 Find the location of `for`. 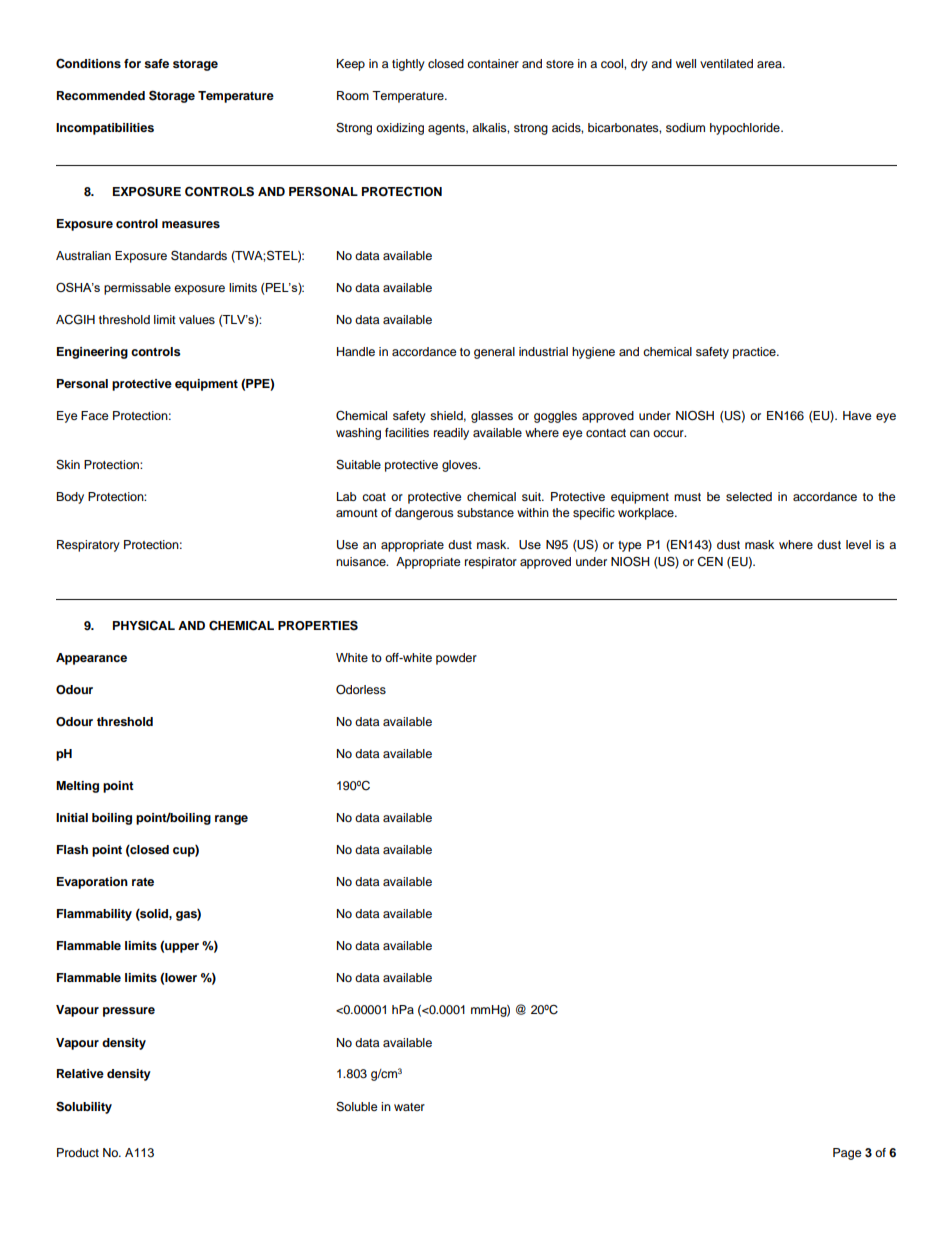

for is located at coordinates (132, 63).
